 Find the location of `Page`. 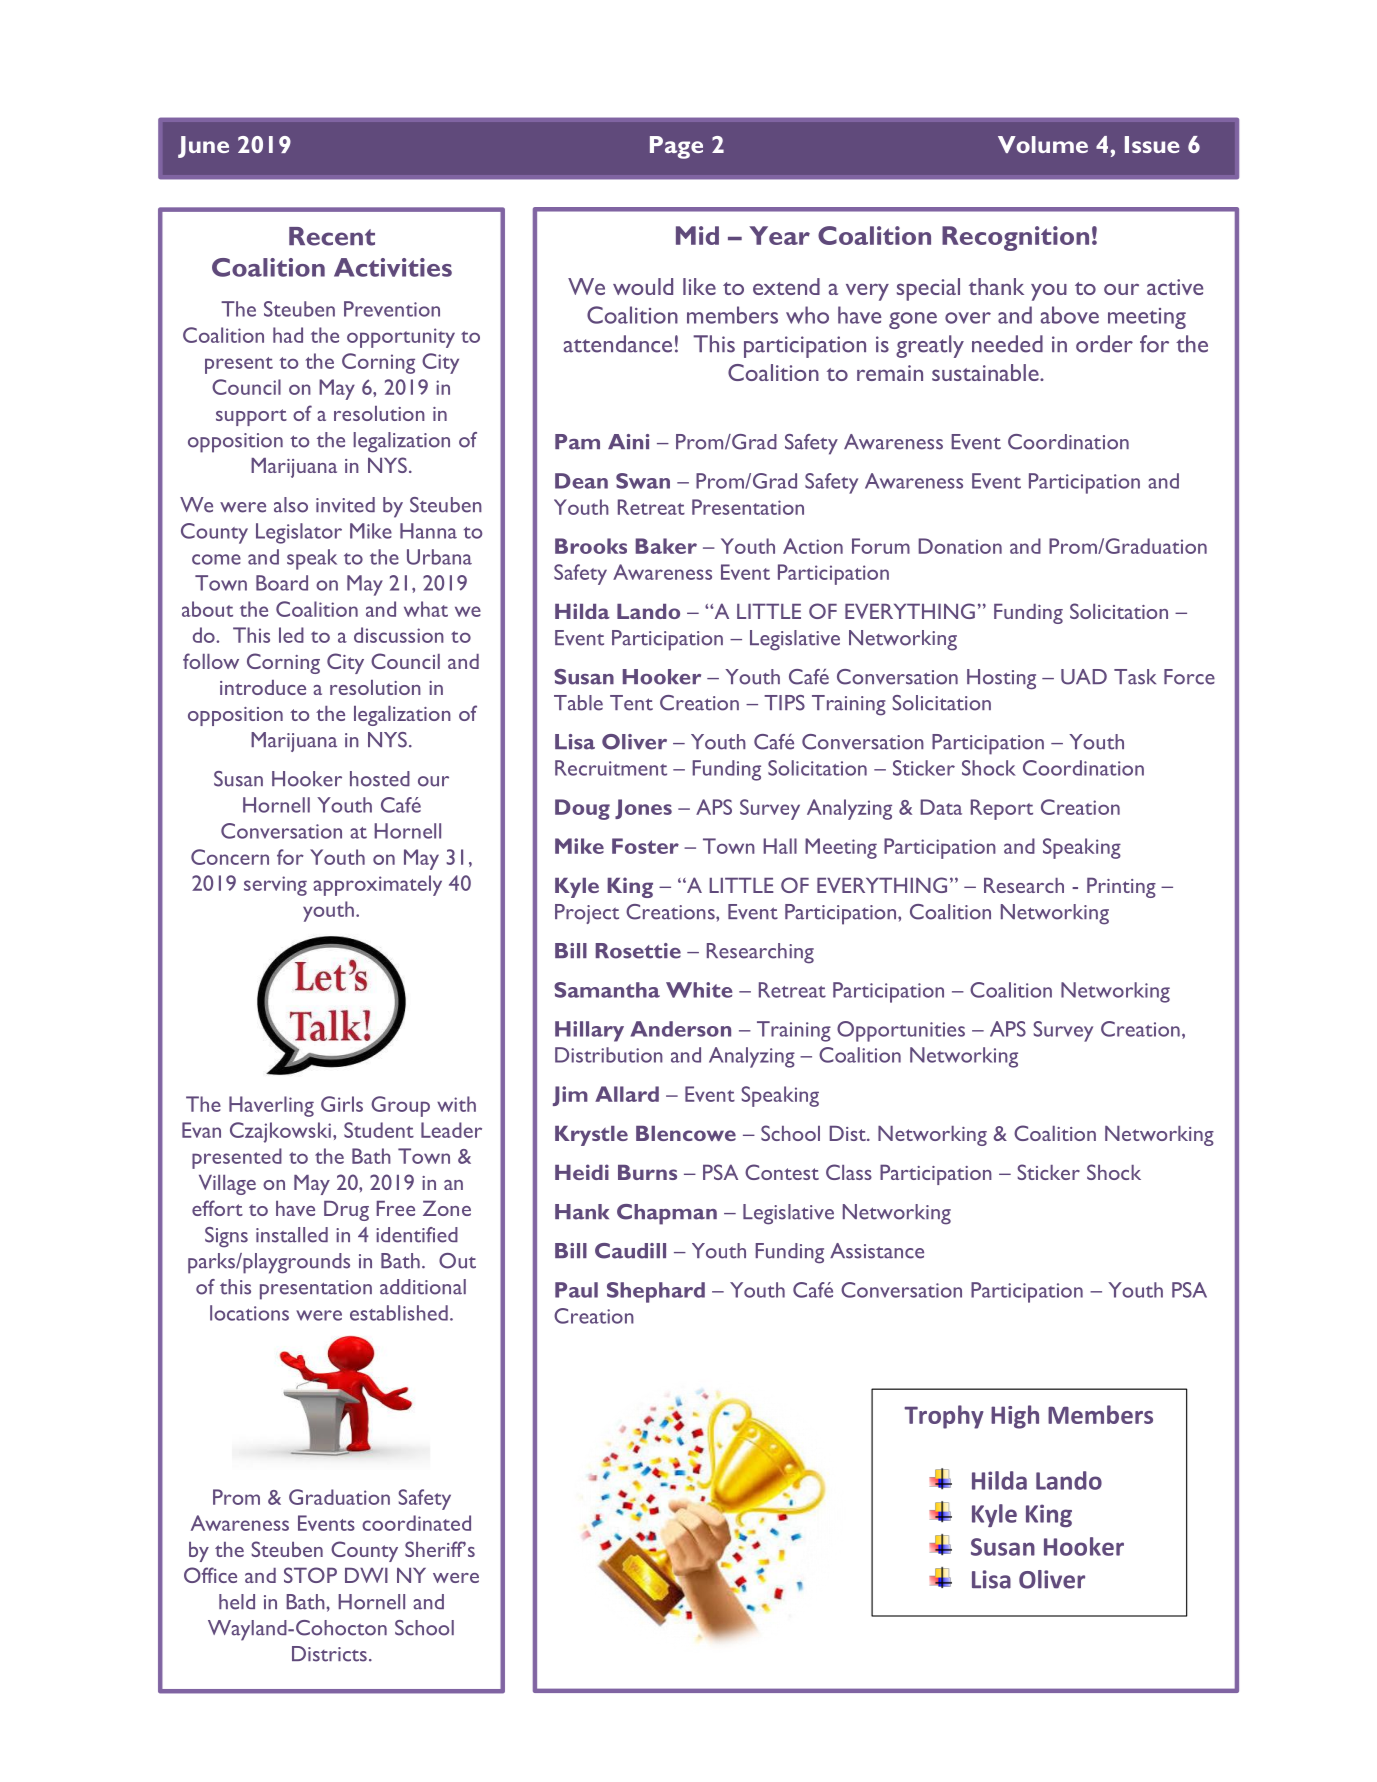

Page is located at coordinates (676, 147).
